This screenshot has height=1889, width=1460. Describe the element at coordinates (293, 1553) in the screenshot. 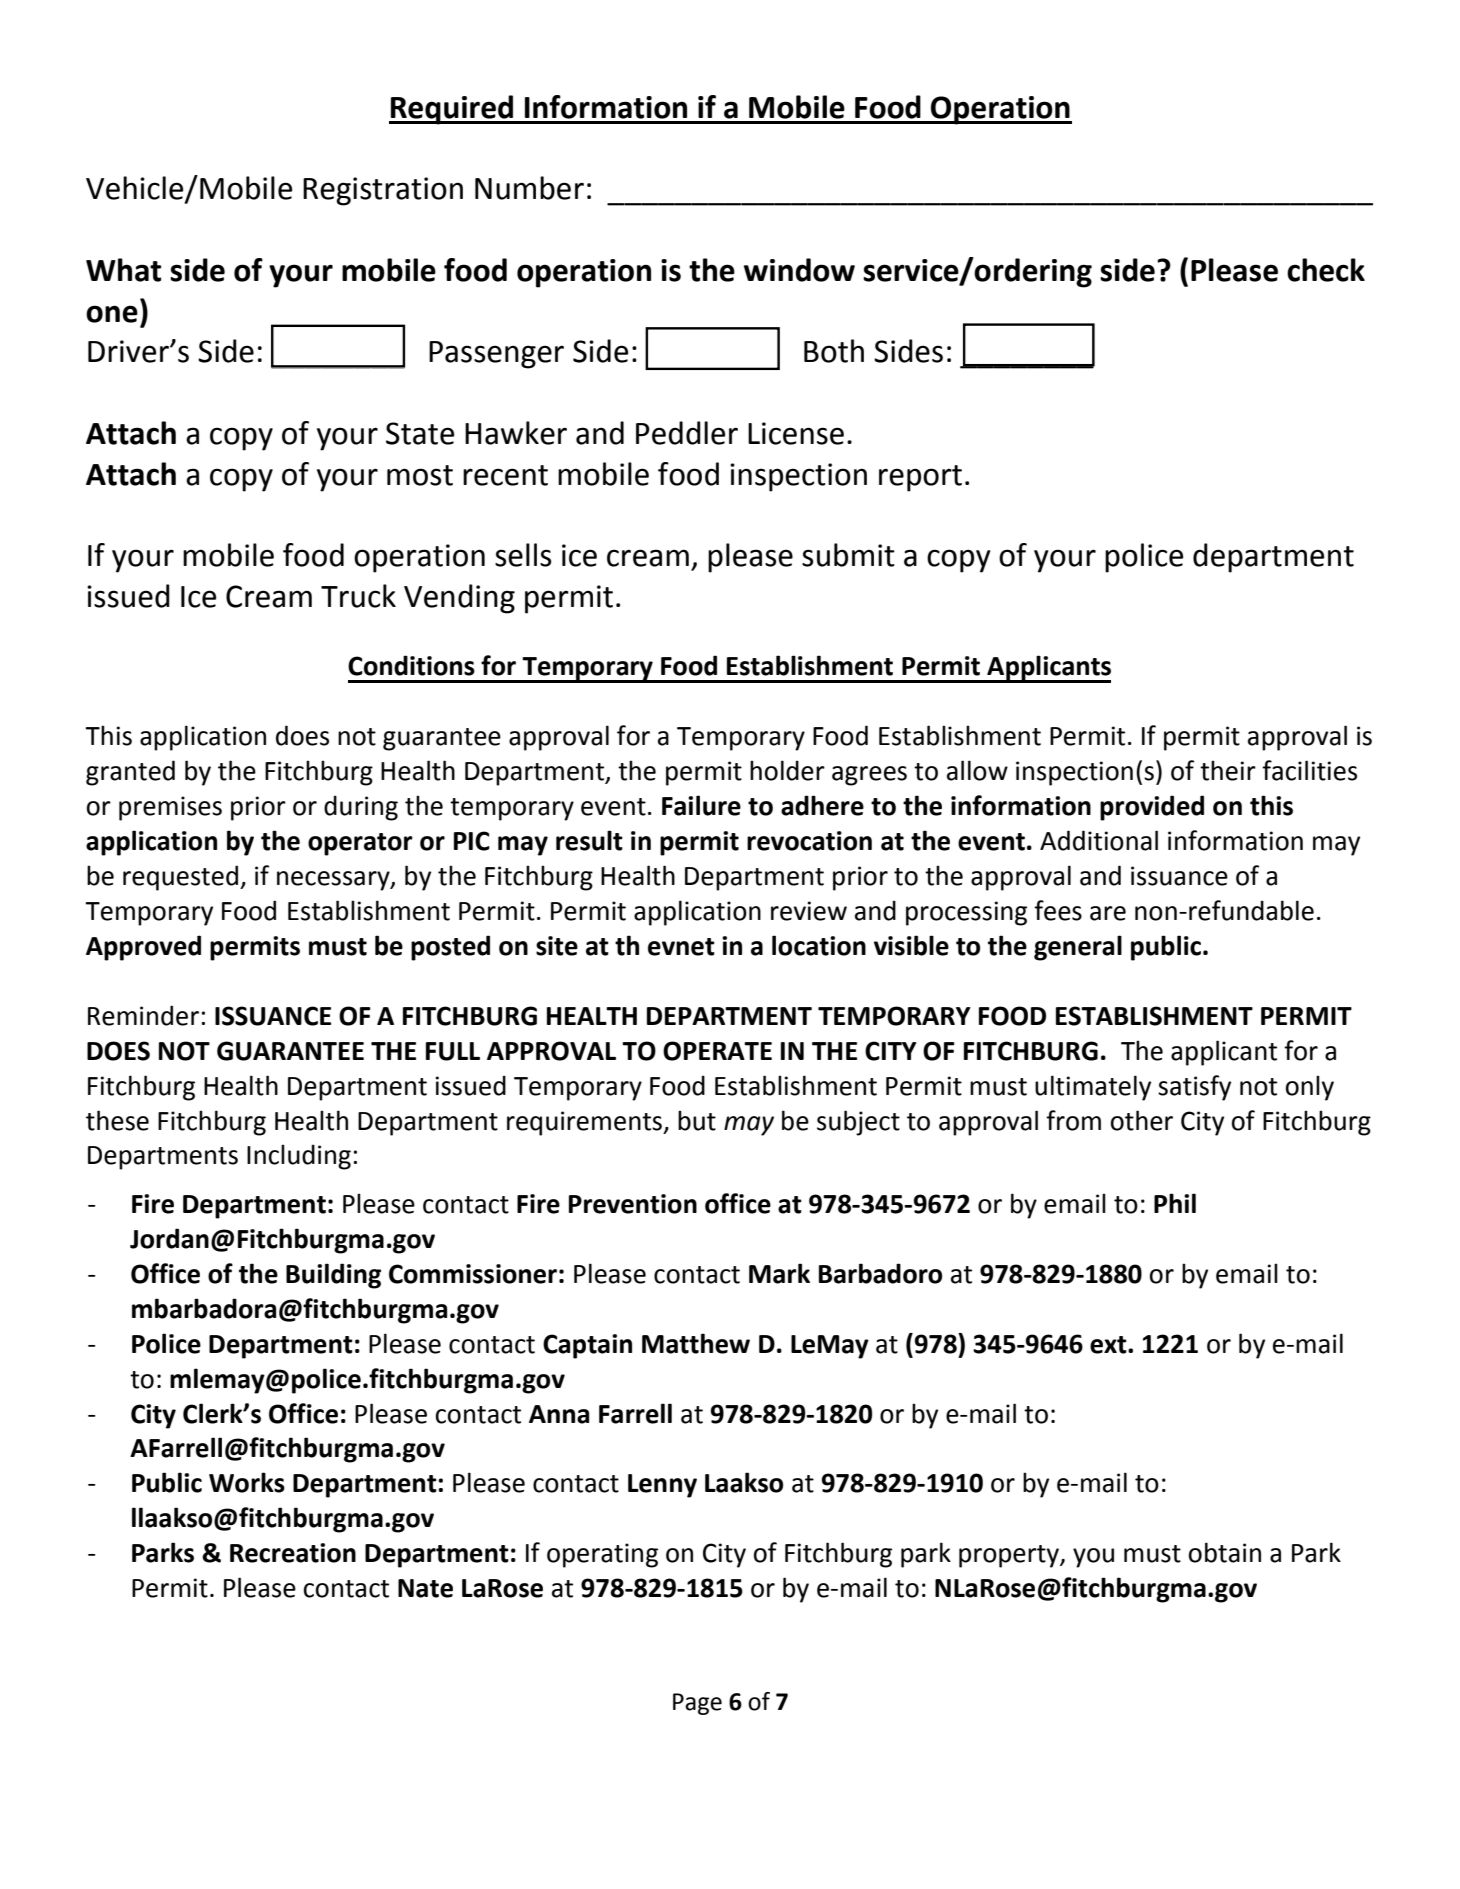

I see `Recreation` at that location.
